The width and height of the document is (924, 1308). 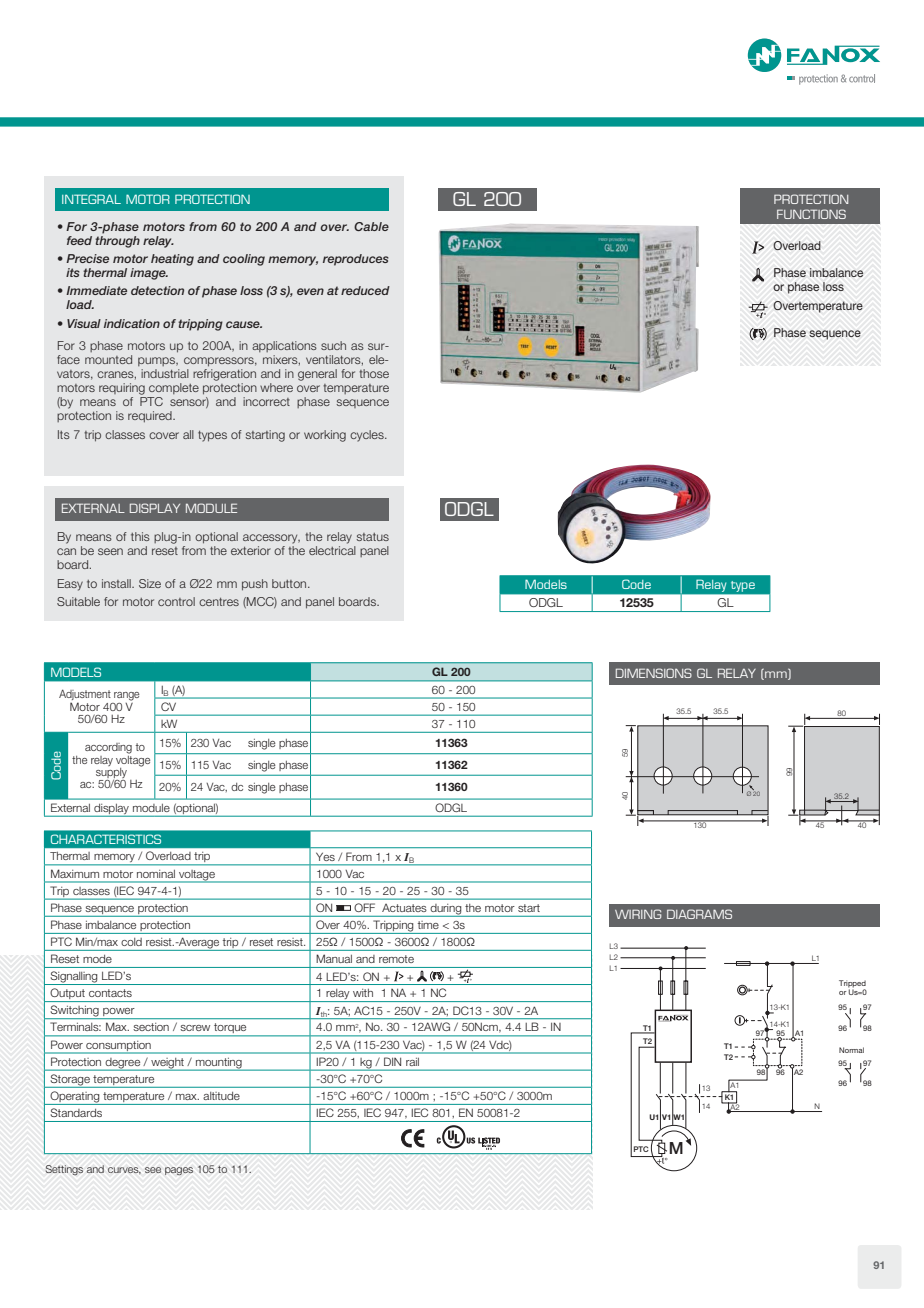 I want to click on DIAGRAMS, so click(x=699, y=914).
